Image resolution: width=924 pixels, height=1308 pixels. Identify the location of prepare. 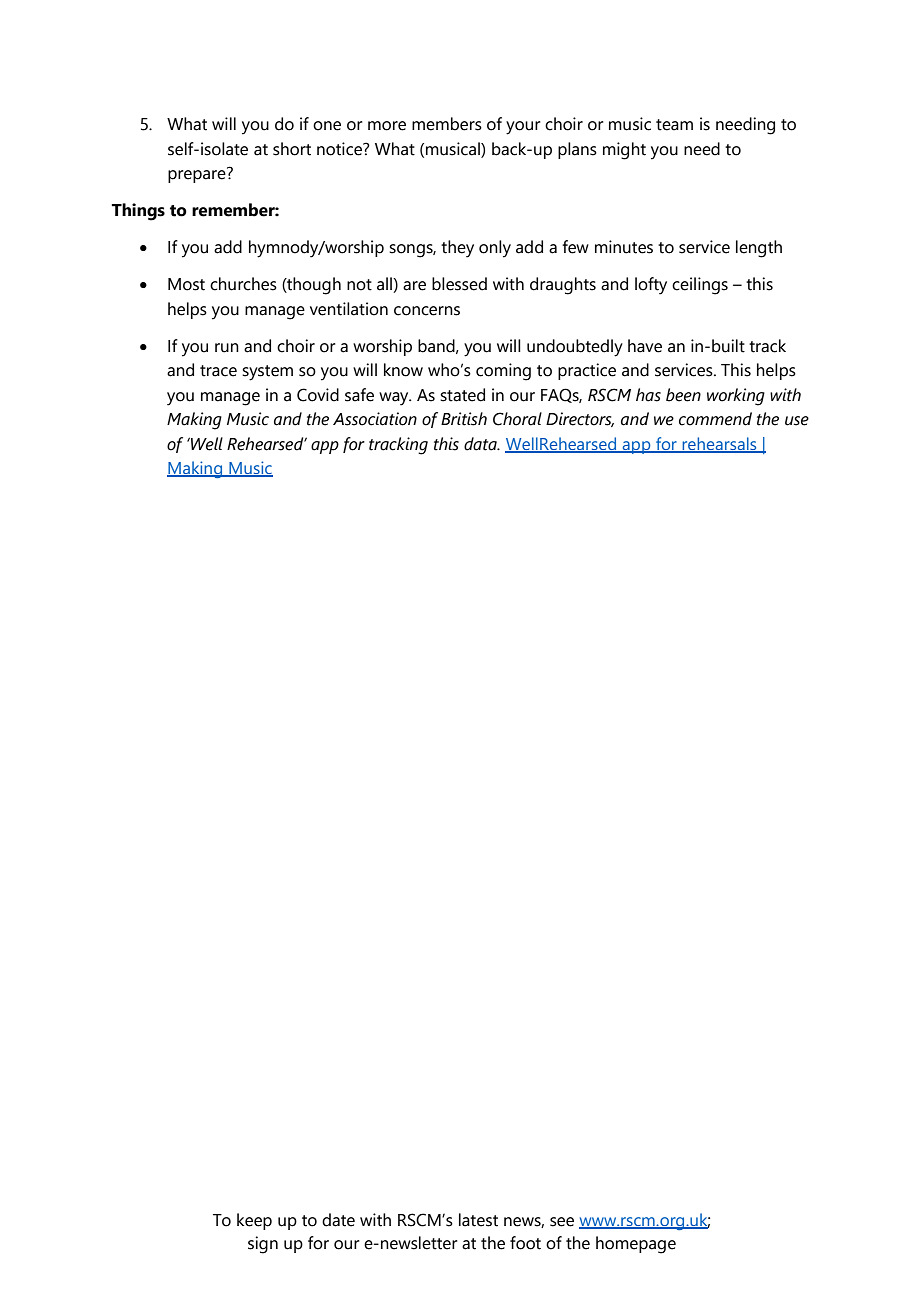
(198, 175).
